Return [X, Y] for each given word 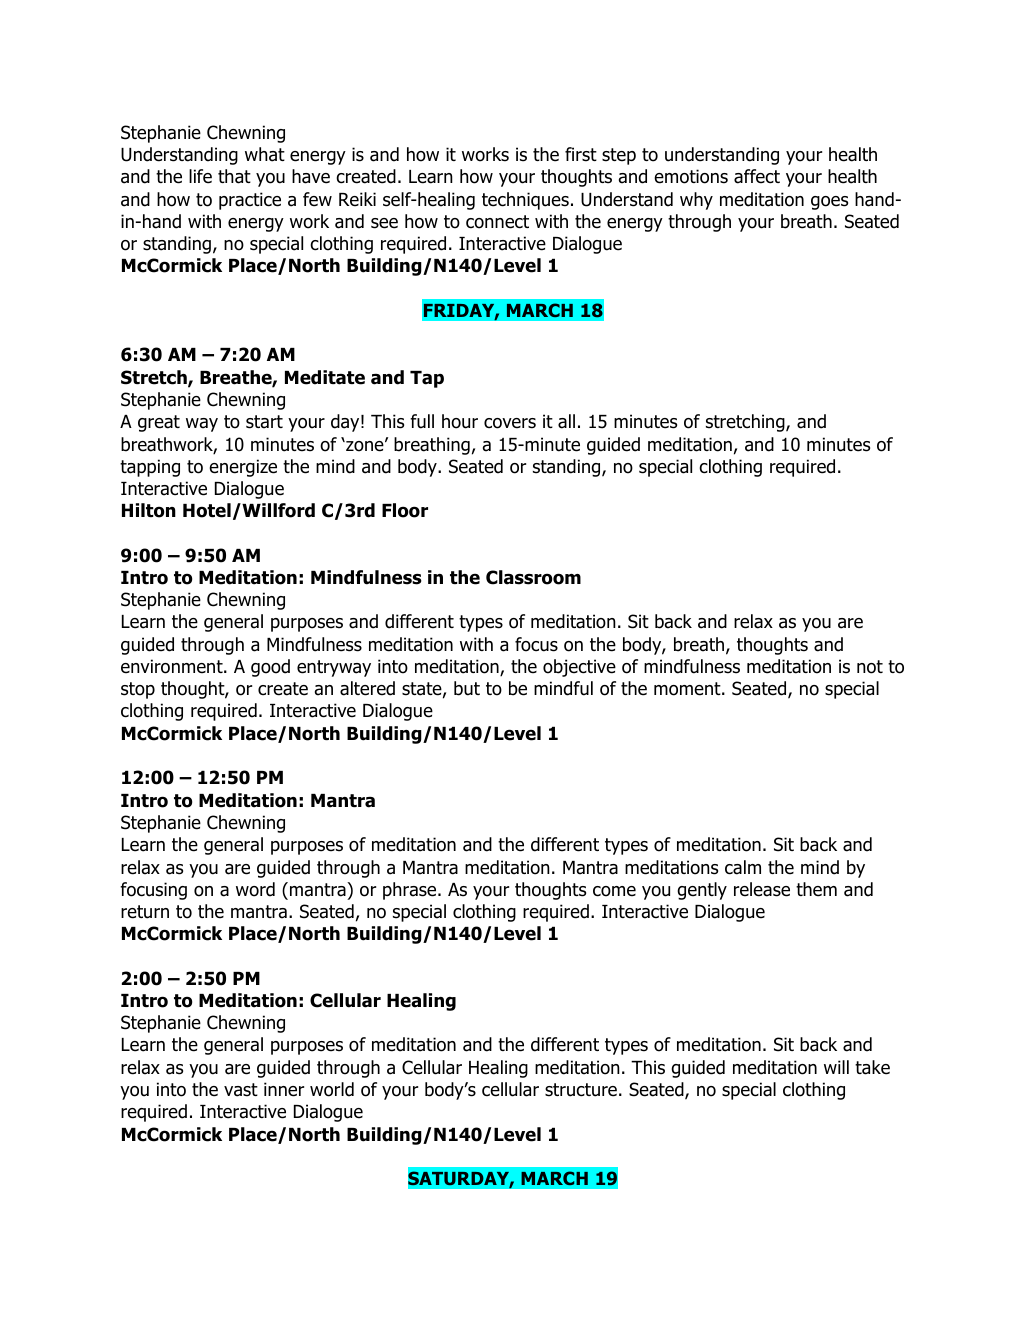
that [234, 176]
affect [757, 176]
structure [581, 1090]
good [270, 668]
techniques [525, 201]
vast [241, 1090]
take [872, 1067]
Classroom [533, 577]
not [870, 667]
